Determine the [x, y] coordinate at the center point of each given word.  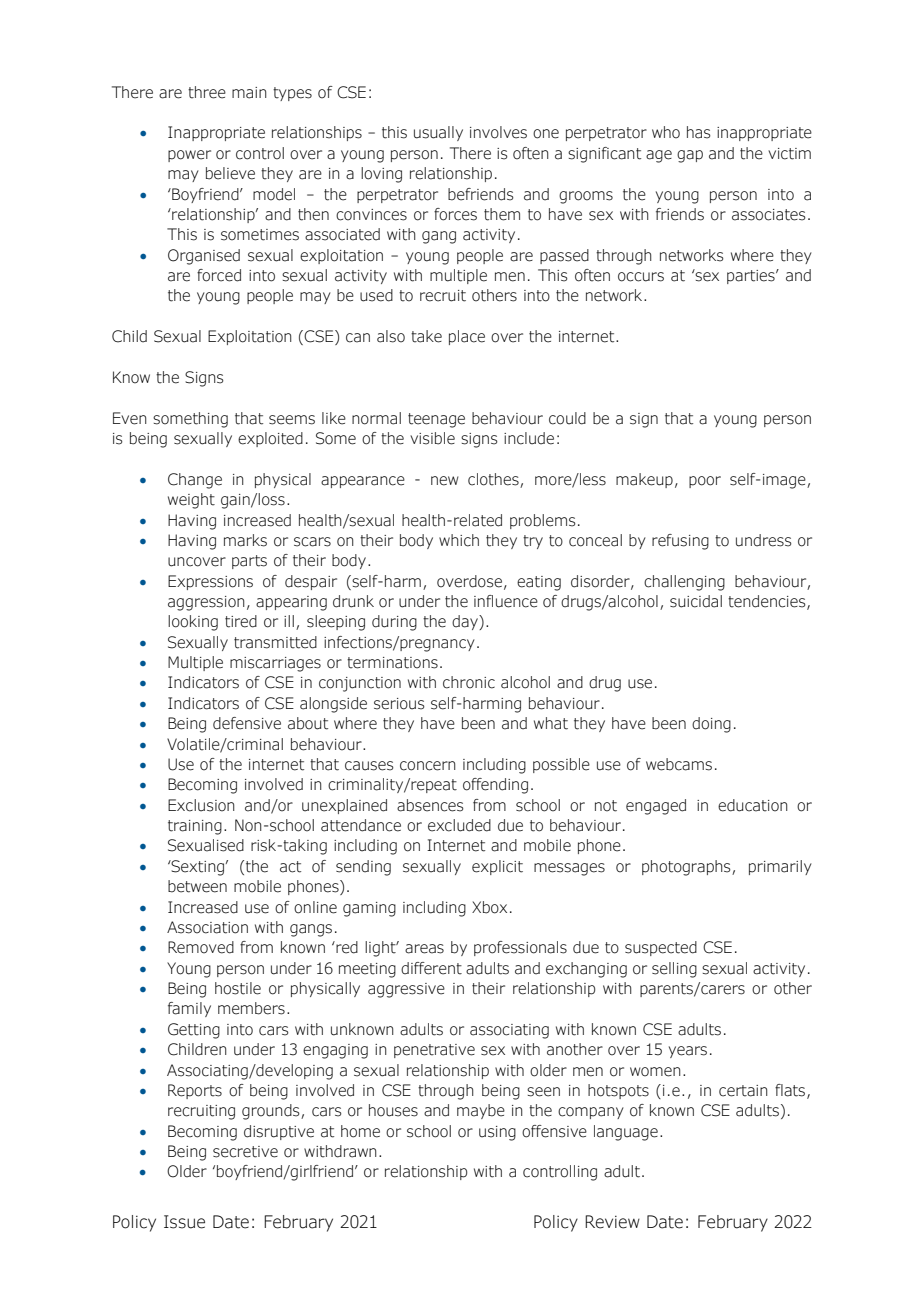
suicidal [696, 601]
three [207, 92]
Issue [184, 1222]
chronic [469, 682]
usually [438, 133]
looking [193, 623]
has [699, 132]
